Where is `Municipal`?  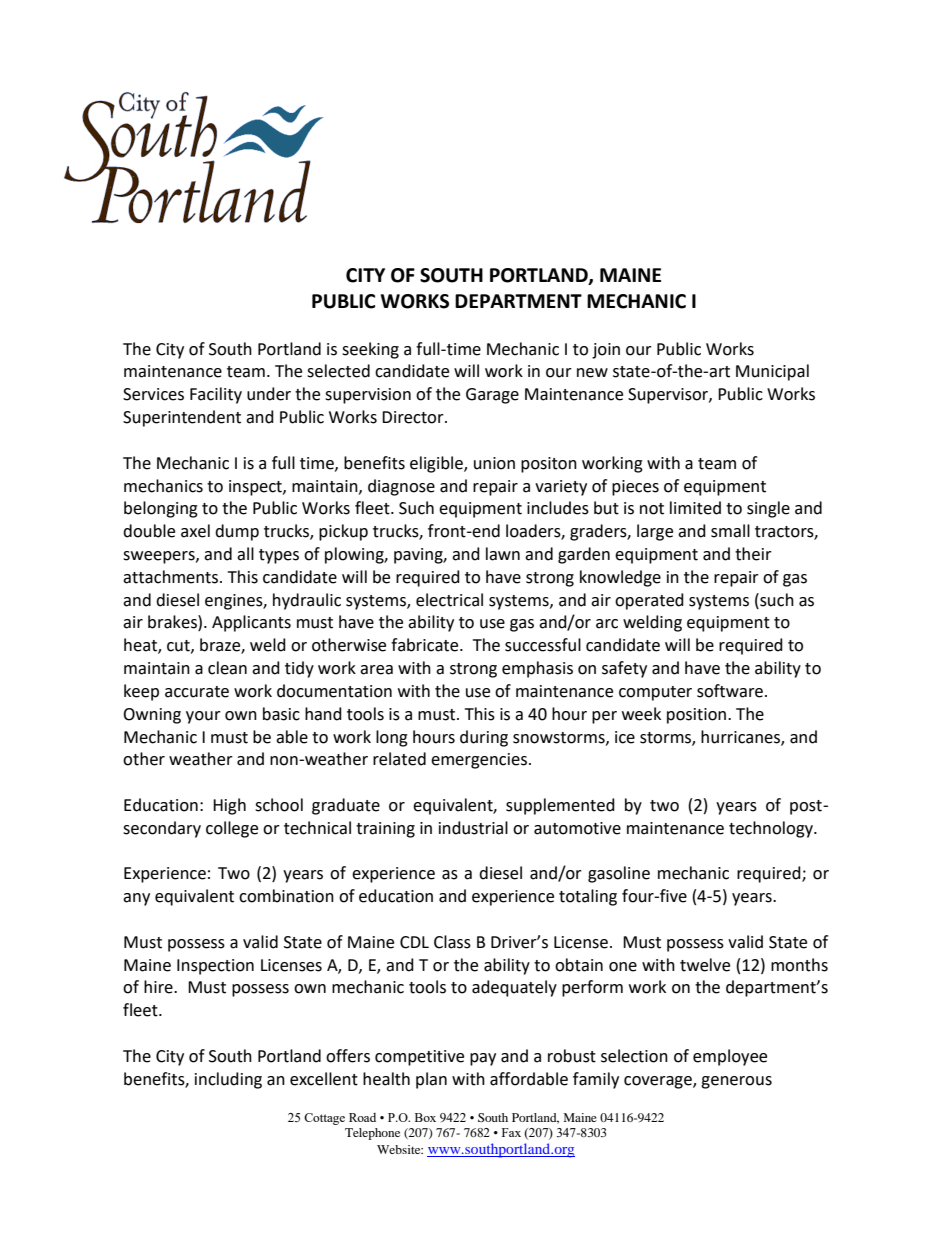
Municipal is located at coordinates (772, 372).
